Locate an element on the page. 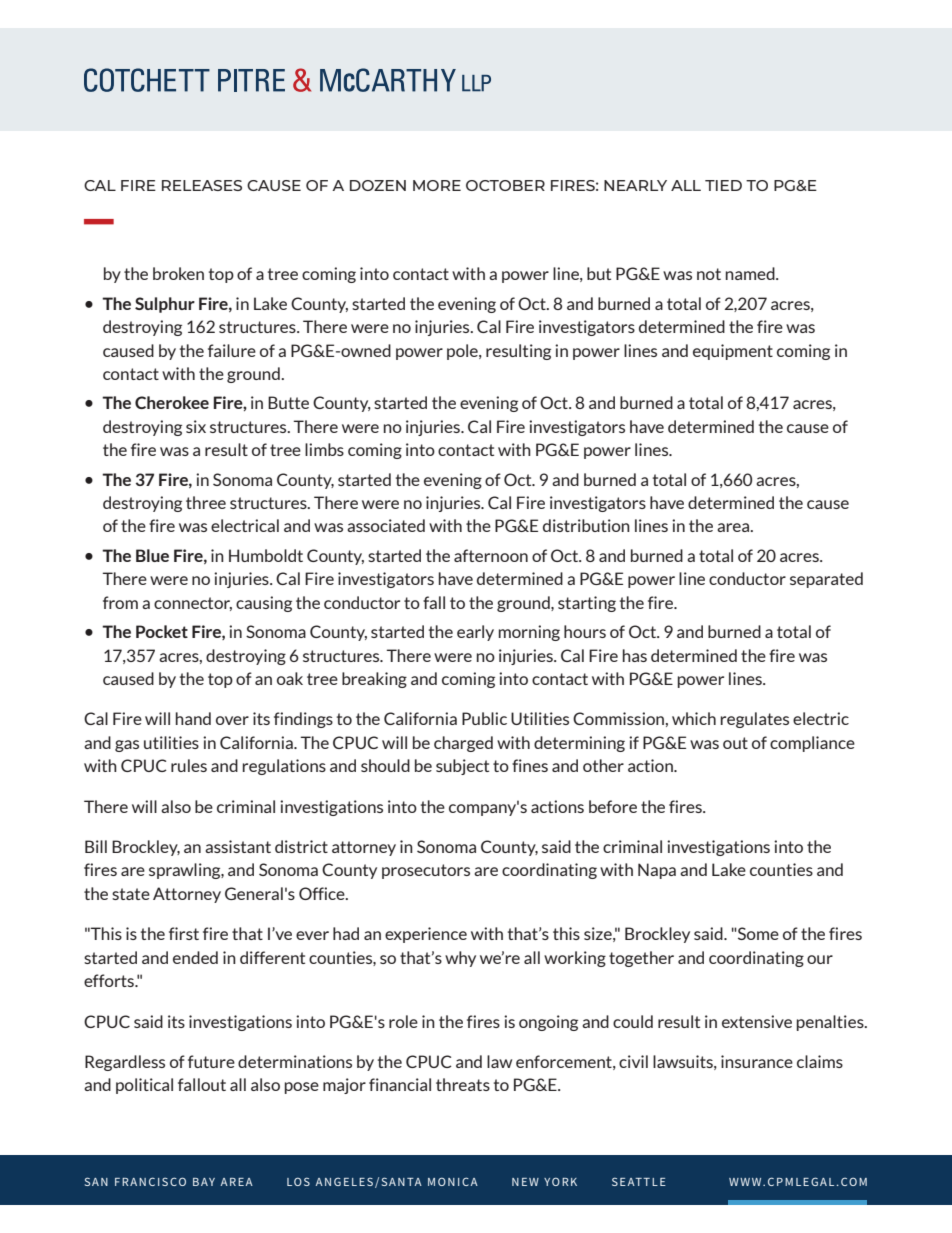  NEW is located at coordinates (525, 1182).
